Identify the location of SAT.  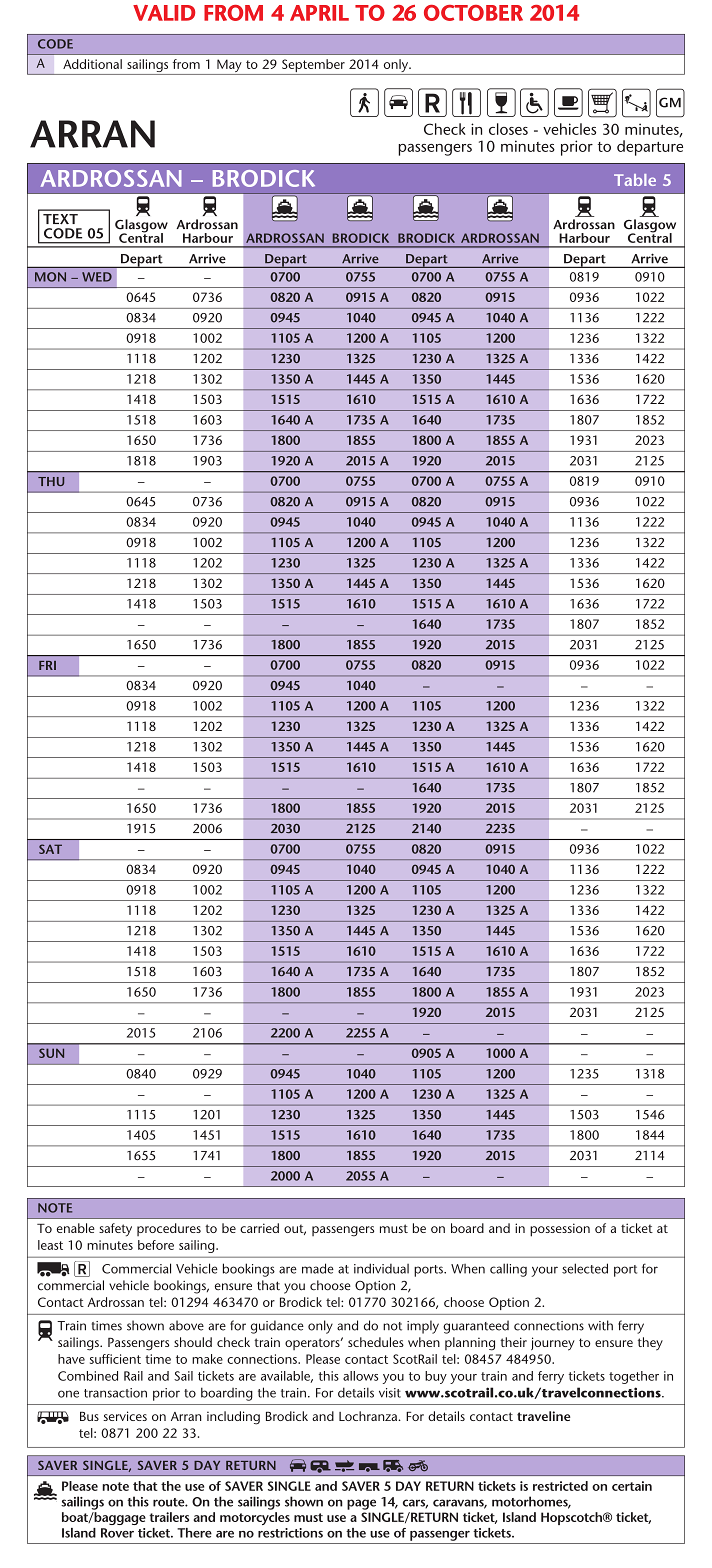
(50, 849).
